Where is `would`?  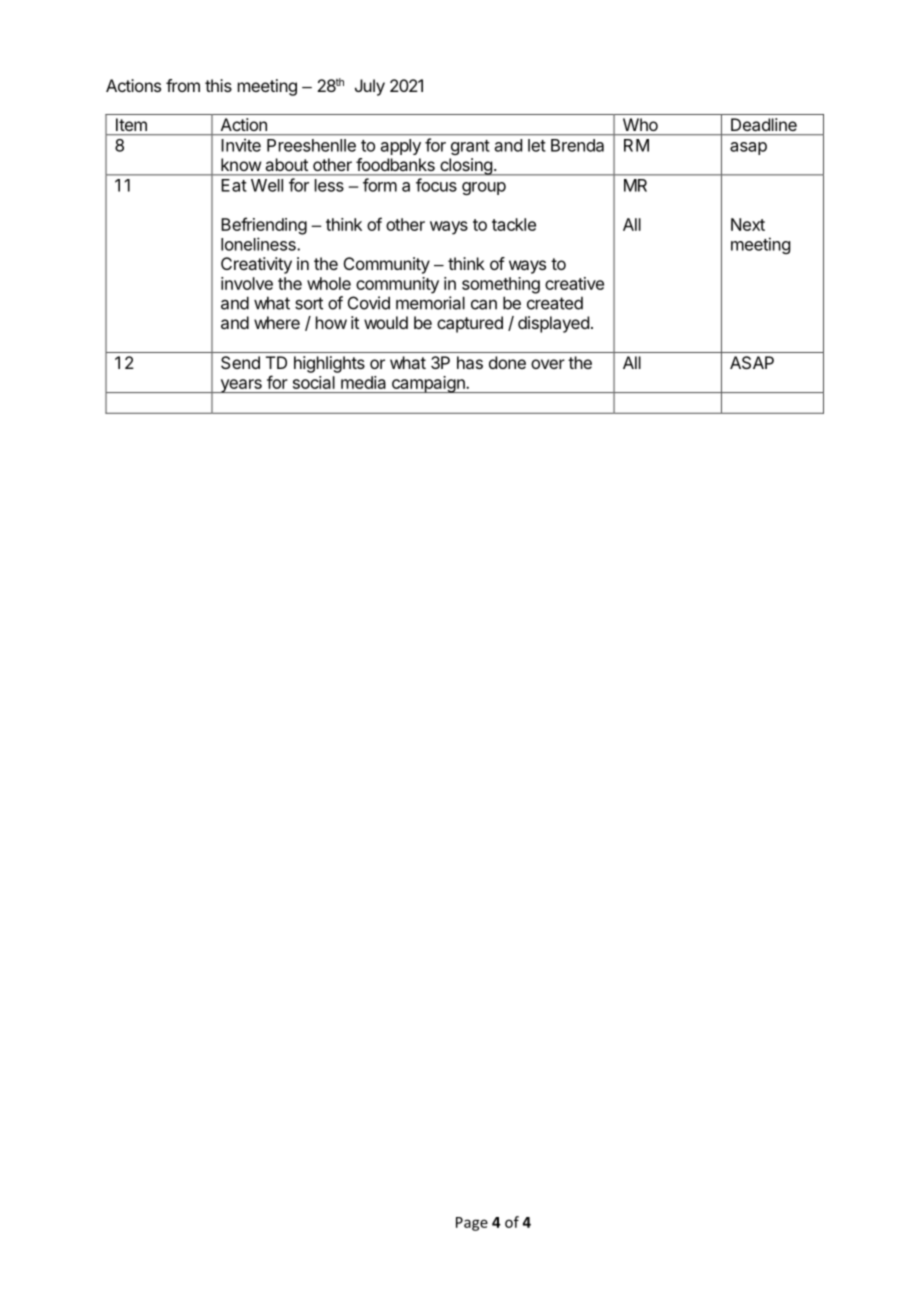 would is located at coordinates (386, 322).
